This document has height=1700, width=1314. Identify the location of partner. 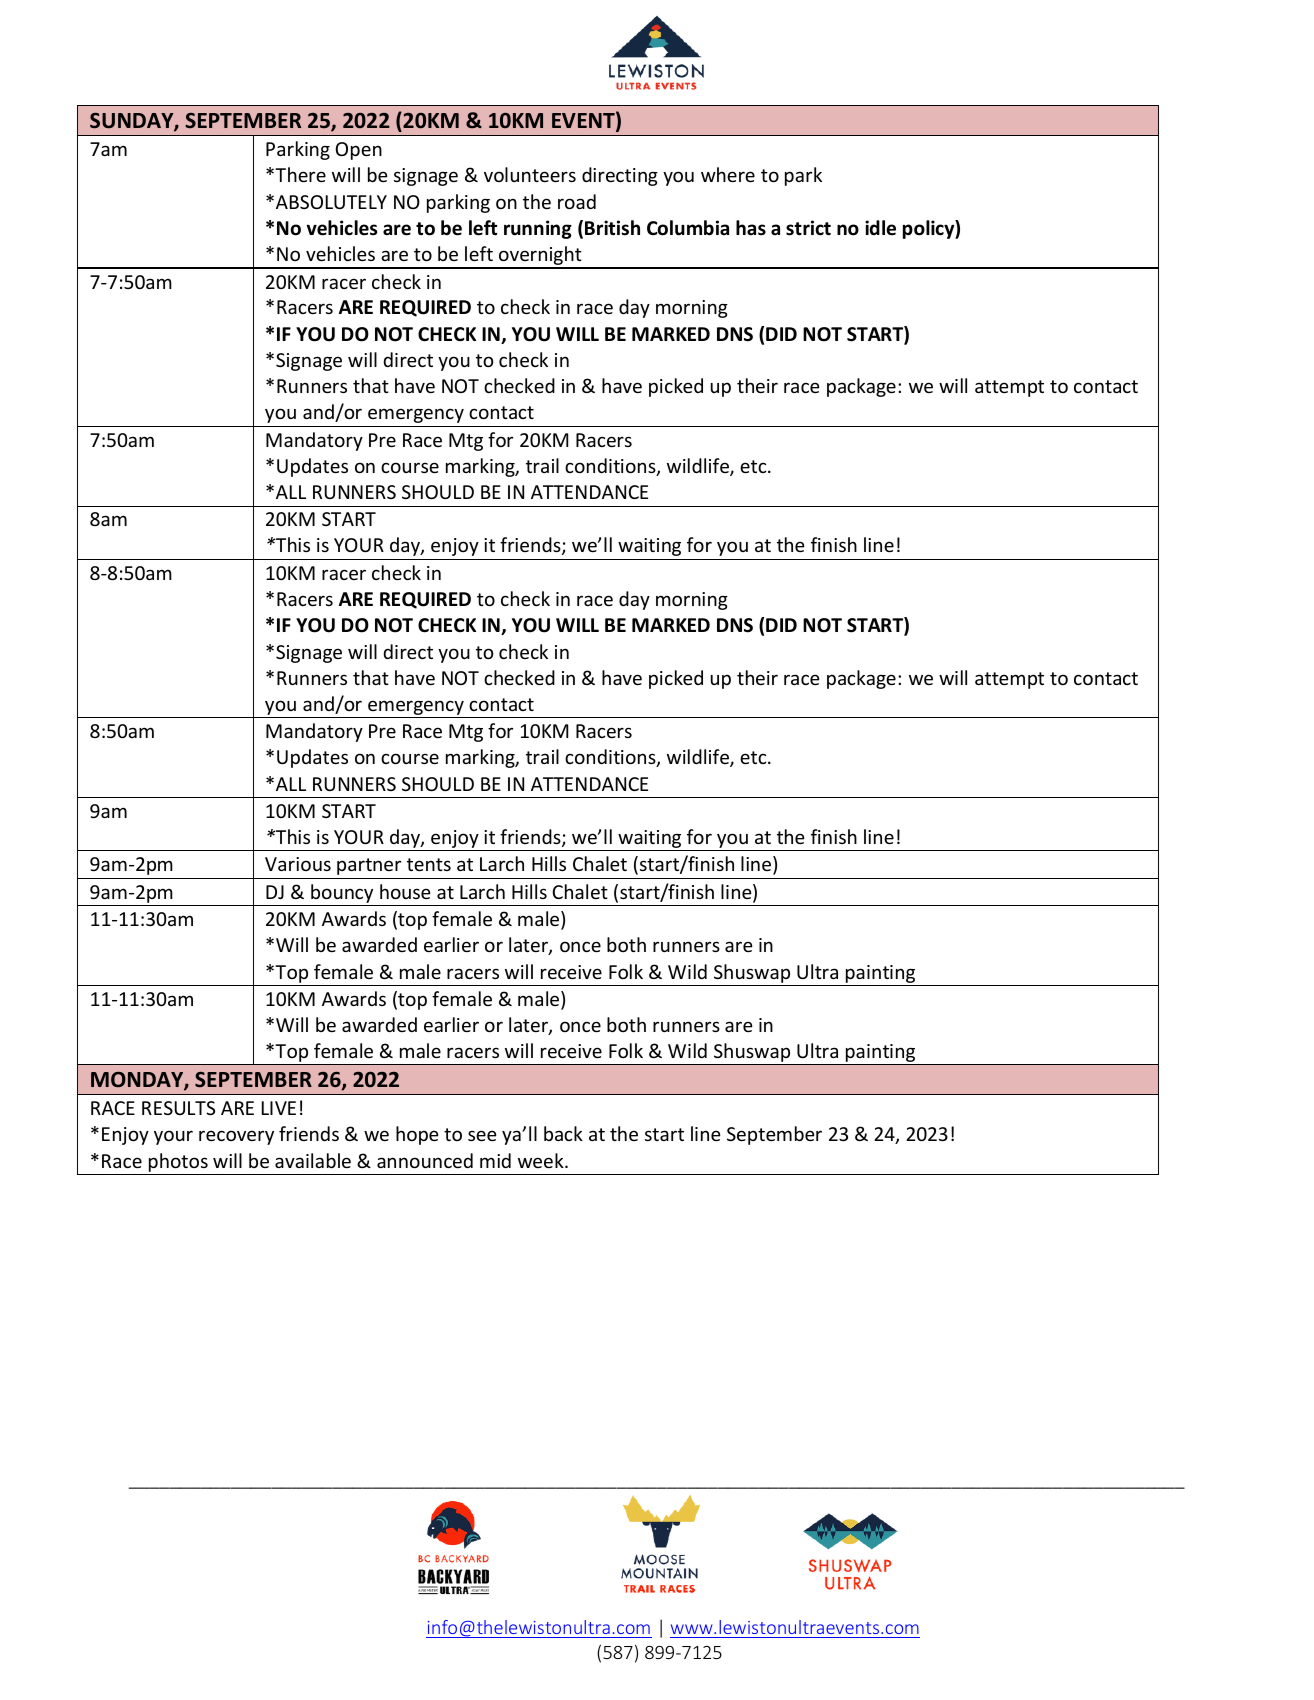
(369, 866).
